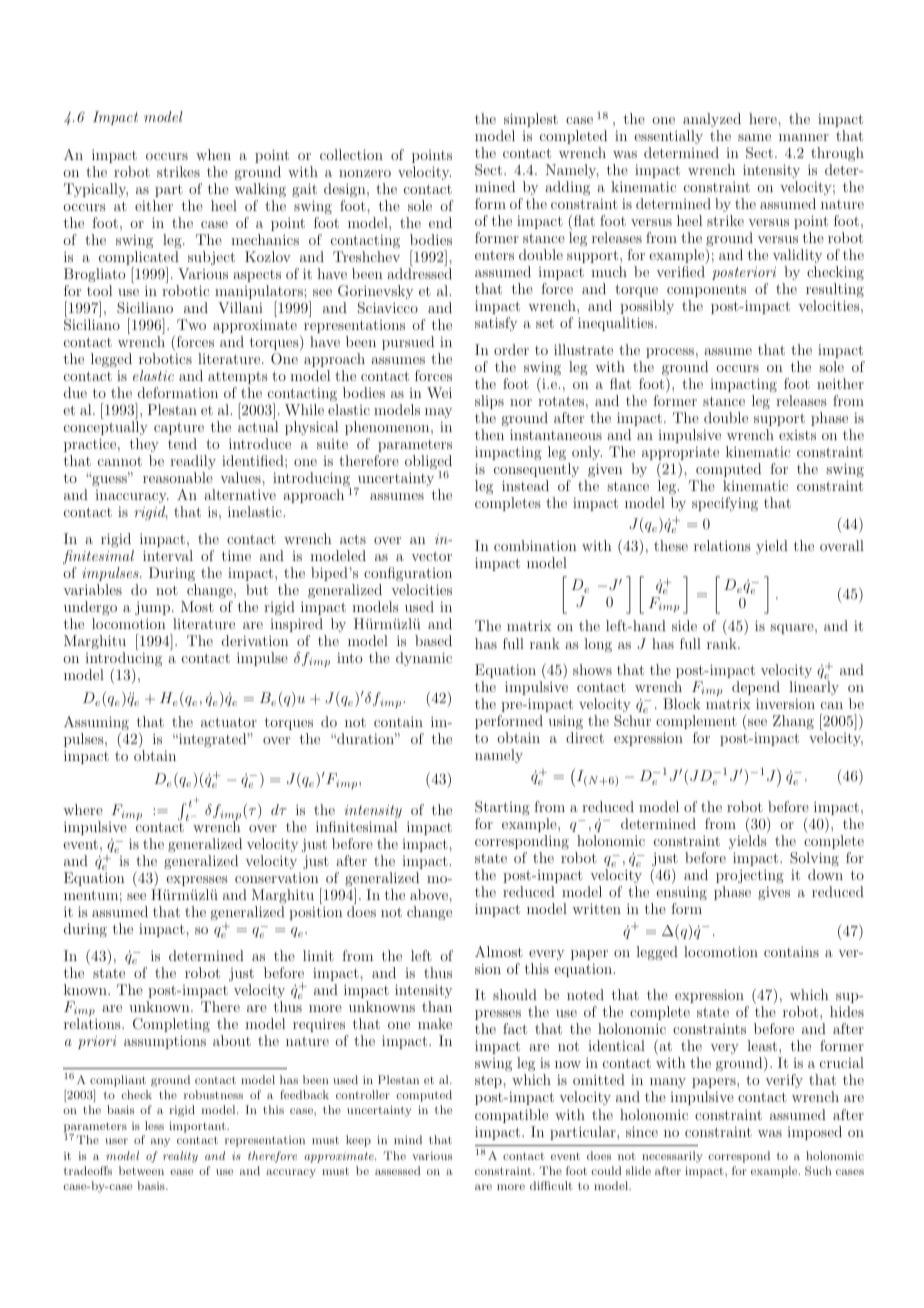 This image has width=924, height=1308. I want to click on process, so click(670, 353).
